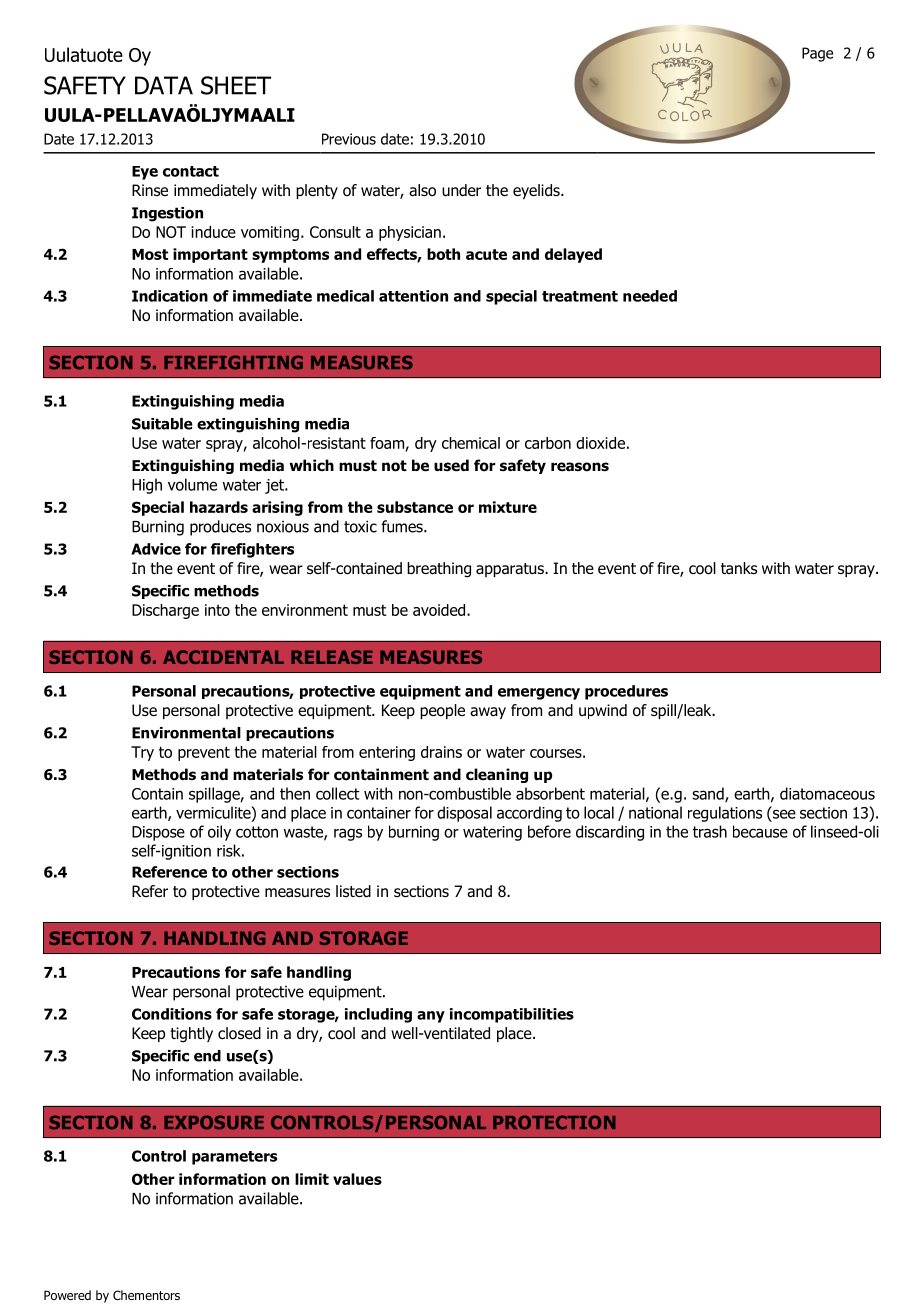  Describe the element at coordinates (67, 1295) in the page. I see `Powered` at that location.
